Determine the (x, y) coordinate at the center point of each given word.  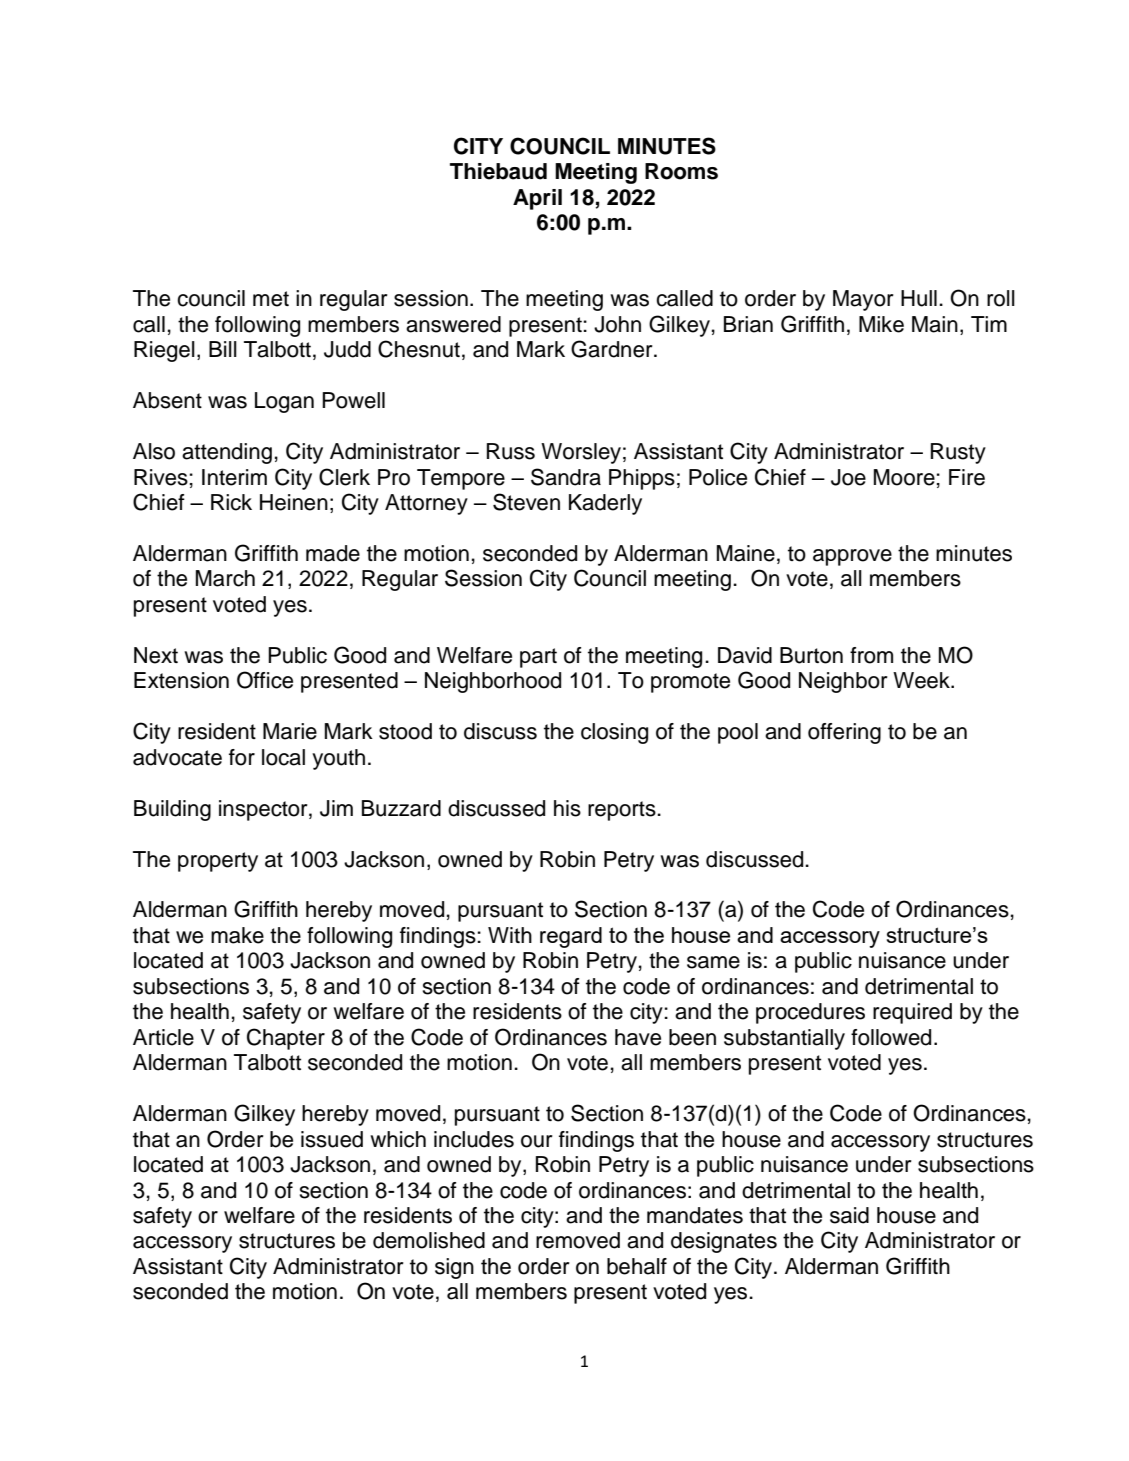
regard (571, 937)
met (271, 299)
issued (332, 1139)
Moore (904, 477)
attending (227, 453)
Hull (919, 298)
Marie (290, 731)
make (237, 935)
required (912, 1013)
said (849, 1215)
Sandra (566, 477)
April (537, 199)
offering (844, 733)
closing (614, 733)
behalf (637, 1266)
